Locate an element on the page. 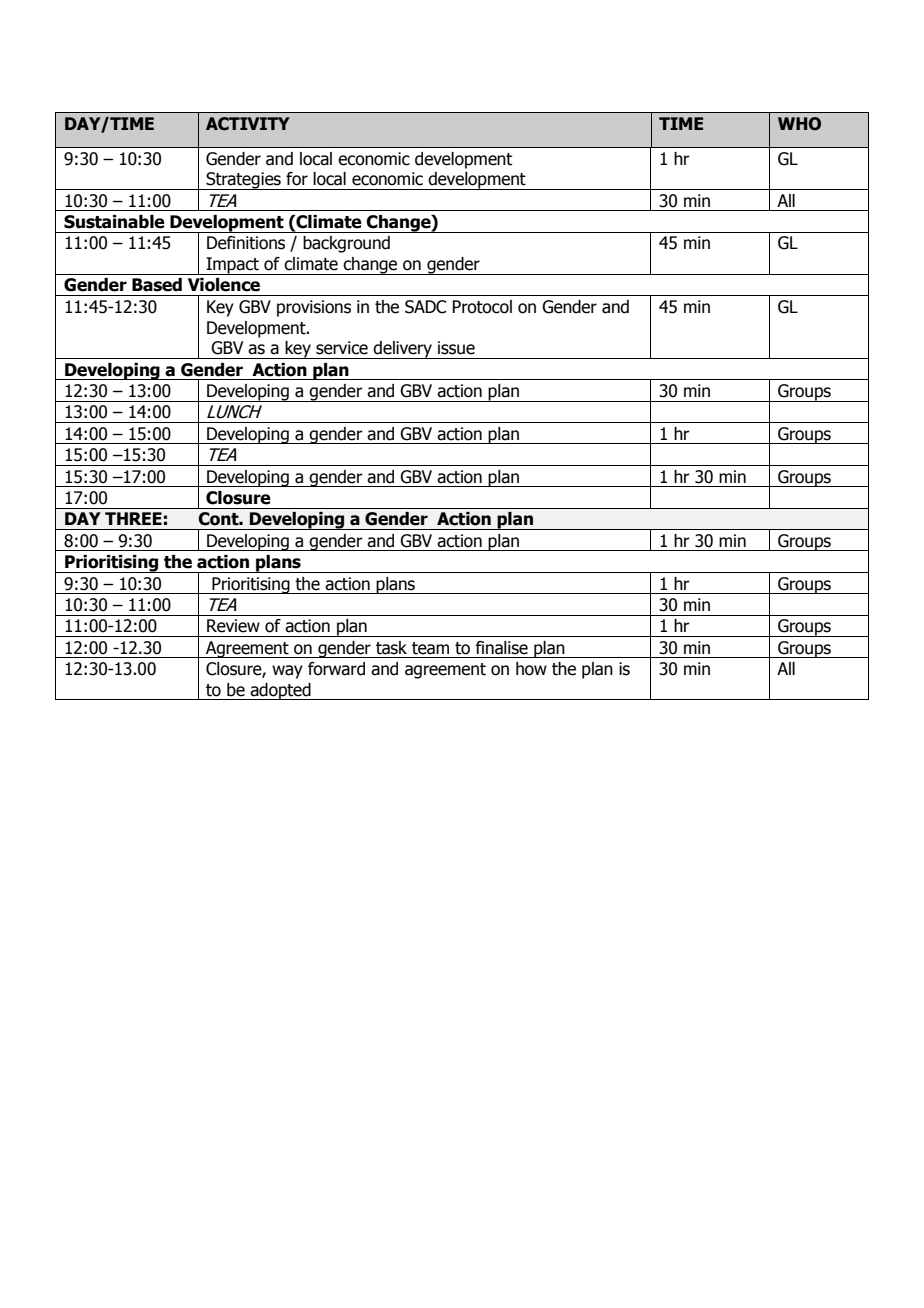 This document has height=1308, width=924. ACTIVITY is located at coordinates (248, 124).
